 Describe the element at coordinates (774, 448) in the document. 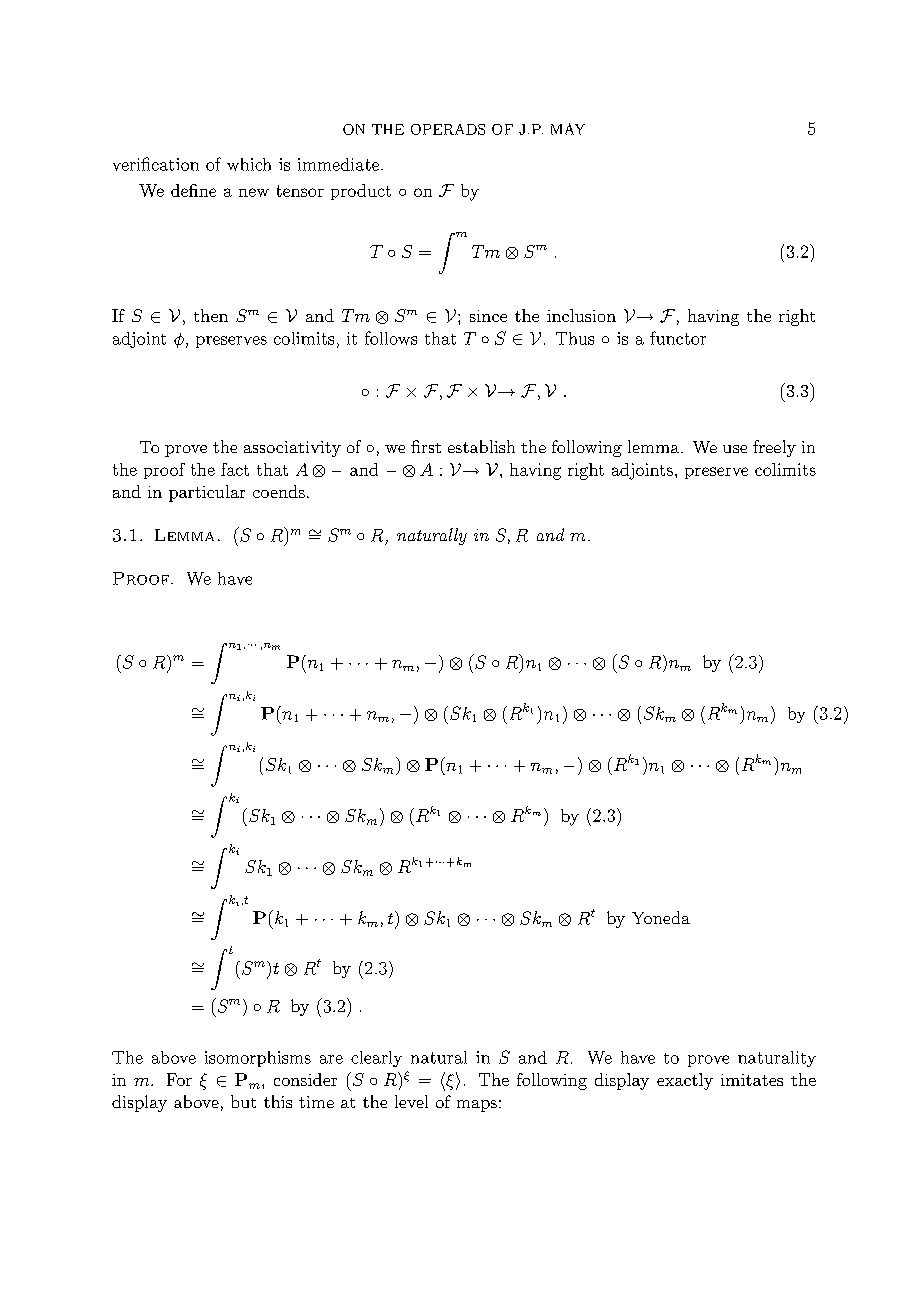

I see `freely` at that location.
